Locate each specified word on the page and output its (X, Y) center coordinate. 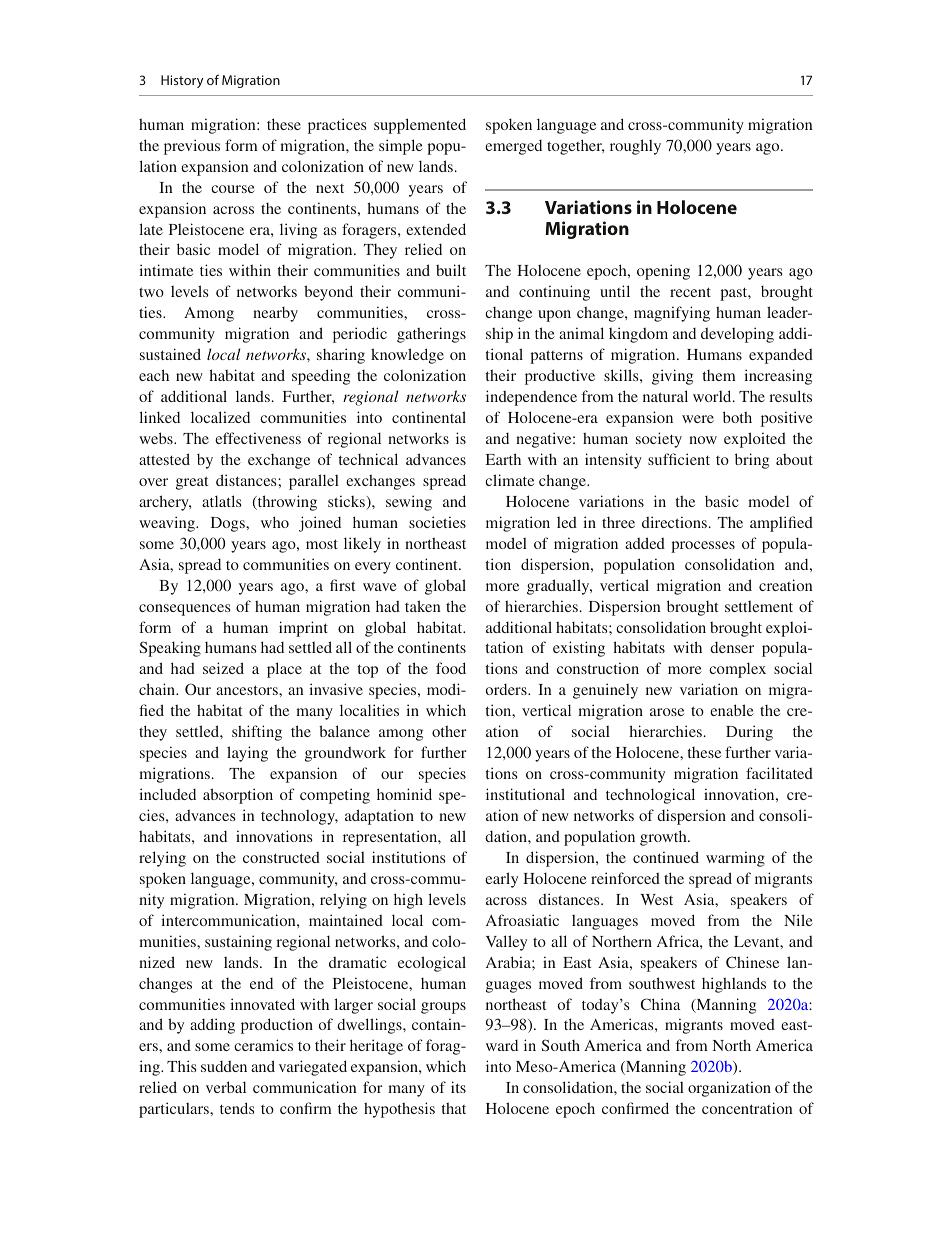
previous (192, 147)
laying (247, 754)
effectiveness (258, 438)
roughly (635, 147)
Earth (503, 459)
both (737, 417)
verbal (226, 1087)
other (449, 731)
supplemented (420, 126)
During (749, 733)
